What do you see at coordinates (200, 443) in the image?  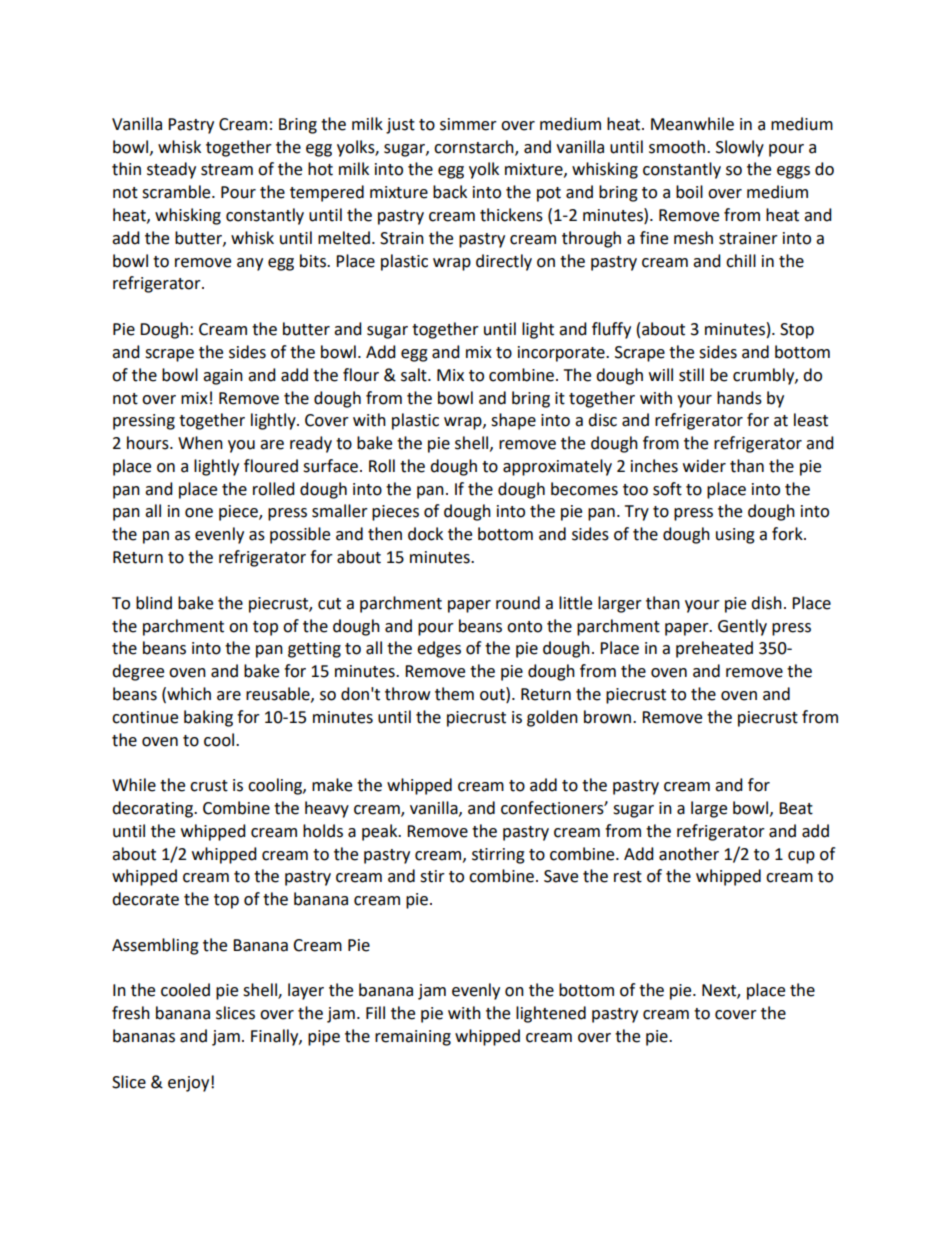 I see `When` at bounding box center [200, 443].
